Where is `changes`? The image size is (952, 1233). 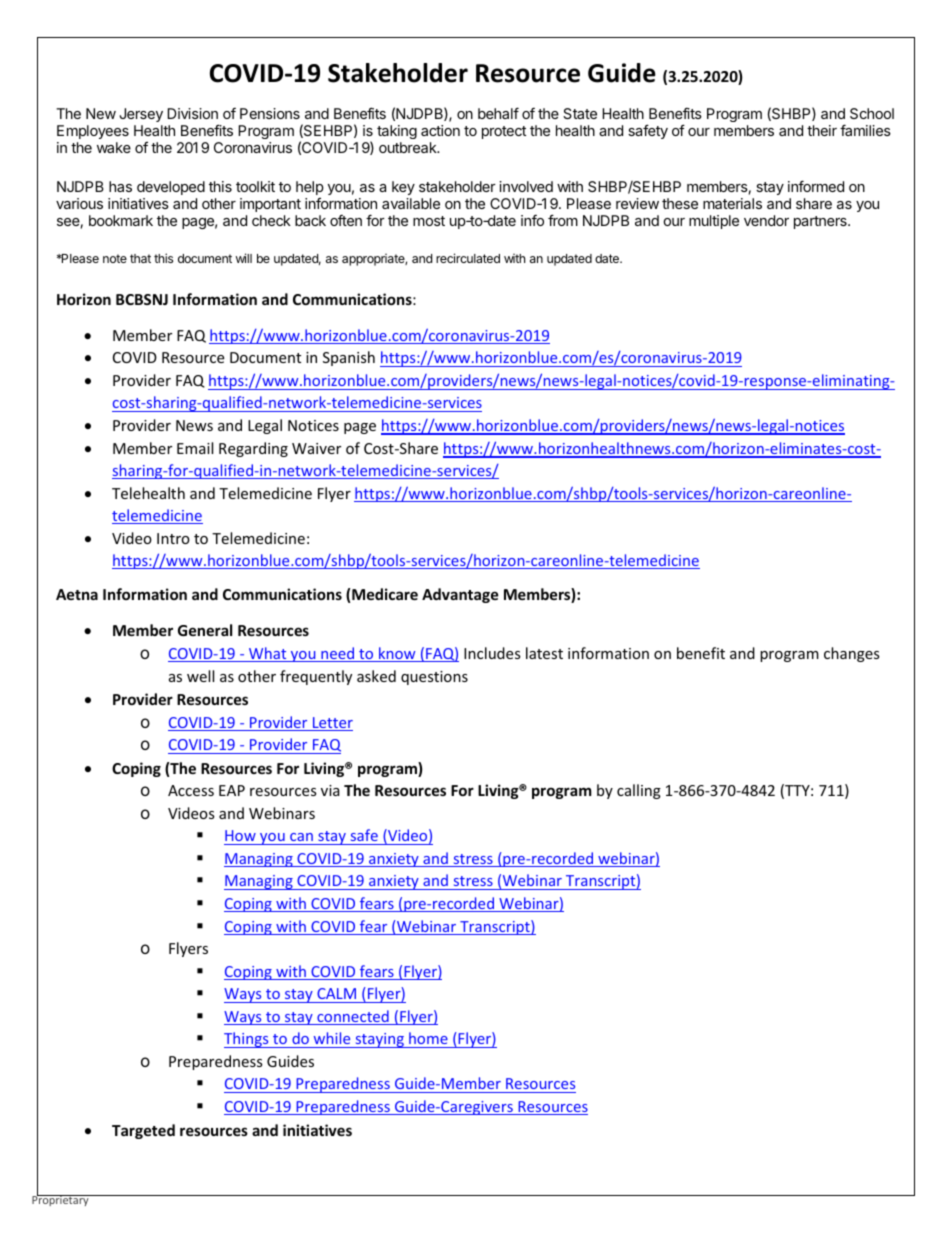 changes is located at coordinates (852, 654).
